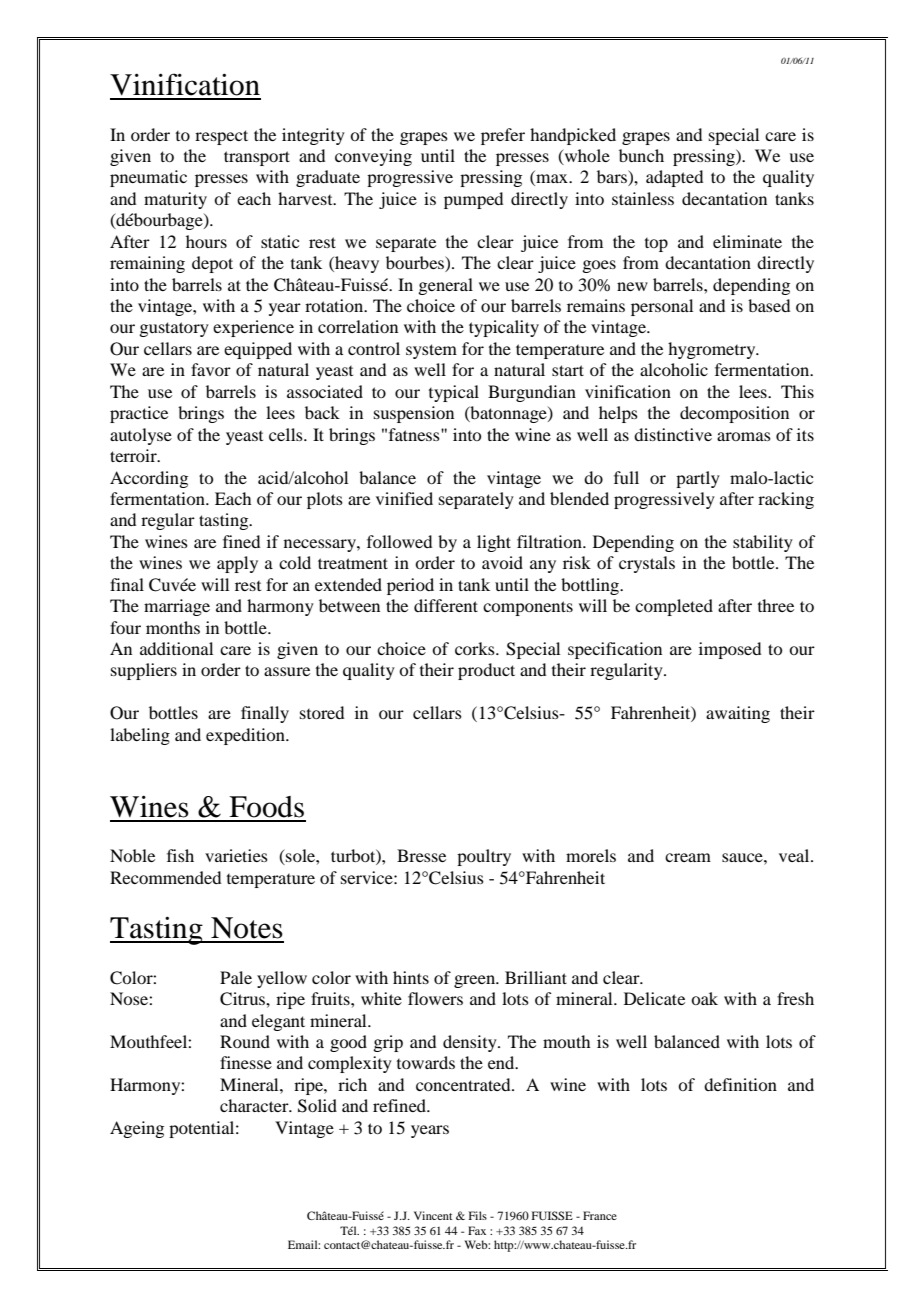 This screenshot has height=1308, width=924. What do you see at coordinates (674, 178) in the screenshot?
I see `adapted` at bounding box center [674, 178].
